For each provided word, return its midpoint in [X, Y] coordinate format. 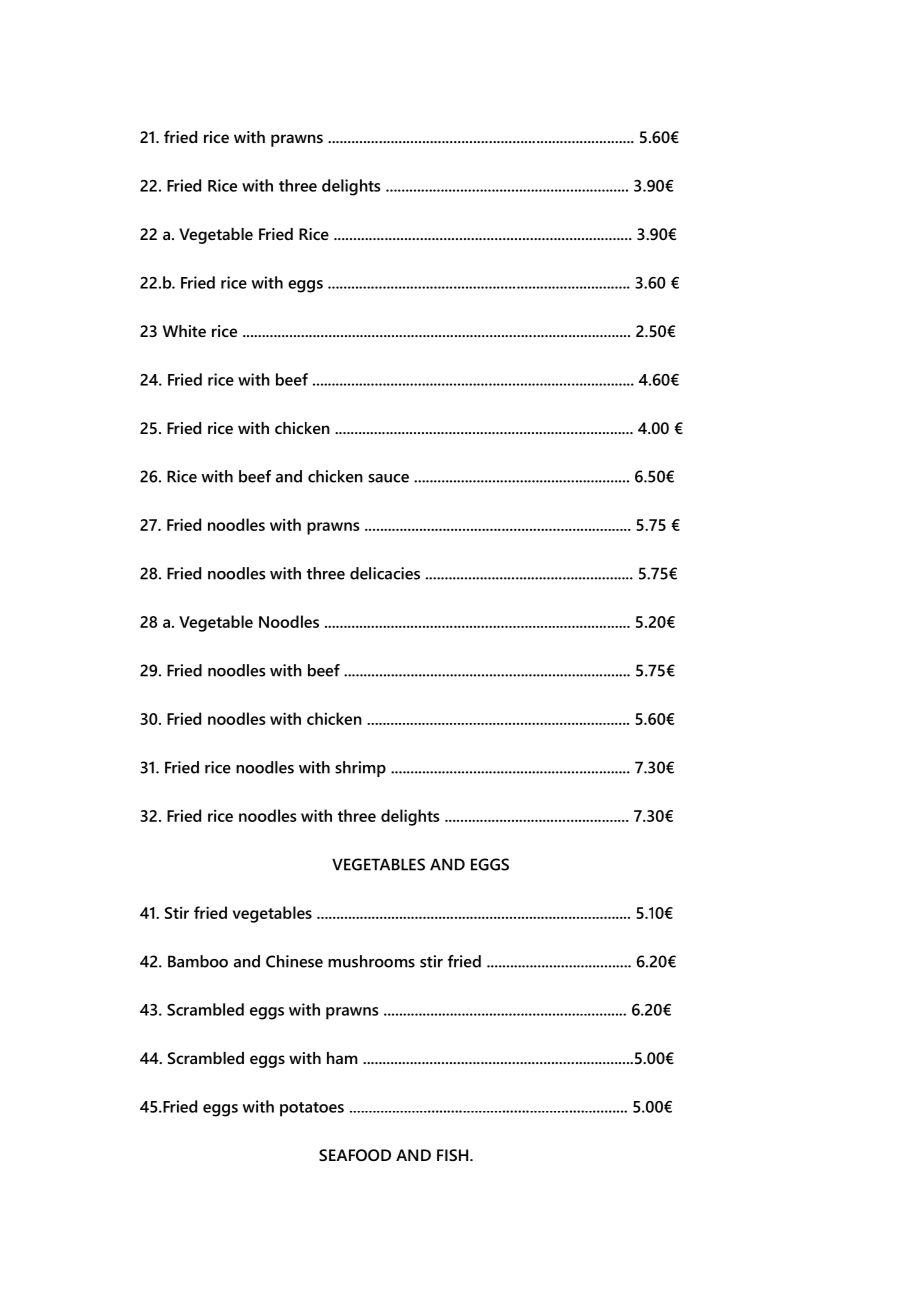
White [184, 331]
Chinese [294, 961]
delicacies [385, 573]
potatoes [312, 1109]
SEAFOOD [355, 1155]
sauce [388, 478]
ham [342, 1058]
